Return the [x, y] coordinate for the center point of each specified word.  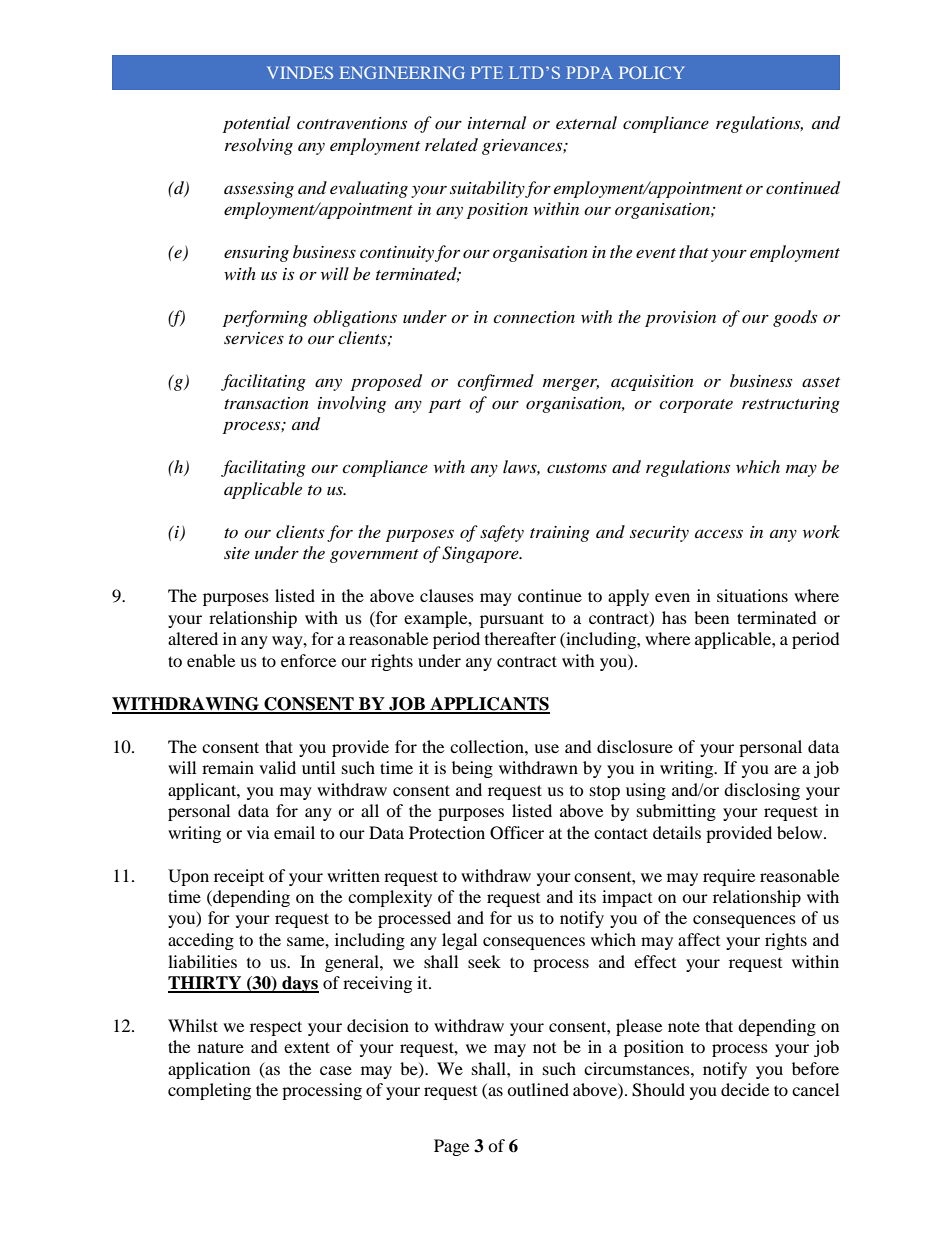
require [729, 877]
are [785, 769]
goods [795, 318]
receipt [239, 877]
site [237, 553]
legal [459, 941]
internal [497, 122]
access [719, 533]
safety [502, 533]
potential [256, 124]
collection [488, 746]
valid [277, 767]
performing [265, 318]
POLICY [651, 72]
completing [209, 1091]
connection [534, 317]
